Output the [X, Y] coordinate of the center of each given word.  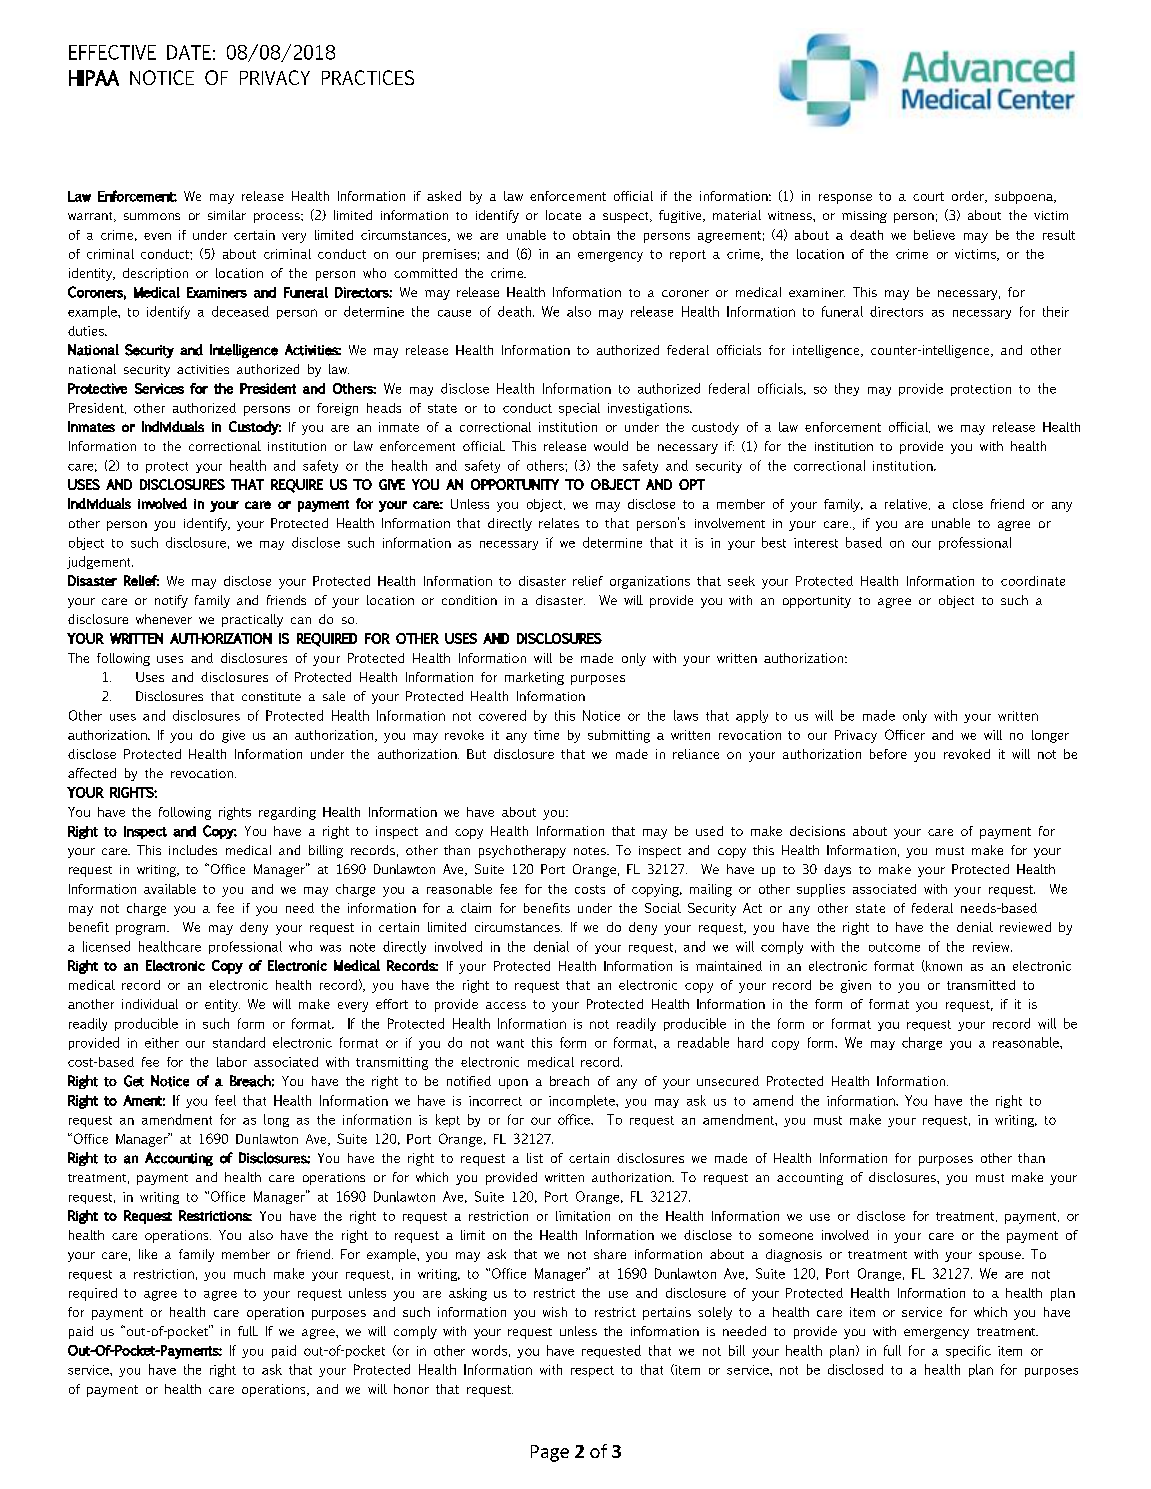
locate [563, 215]
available [170, 889]
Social [663, 908]
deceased [240, 311]
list [535, 1158]
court [928, 196]
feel [225, 1100]
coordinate [1033, 581]
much [249, 1273]
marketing [534, 678]
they [847, 389]
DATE [189, 52]
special [579, 409]
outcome [894, 947]
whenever [164, 619]
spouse [1001, 1257]
